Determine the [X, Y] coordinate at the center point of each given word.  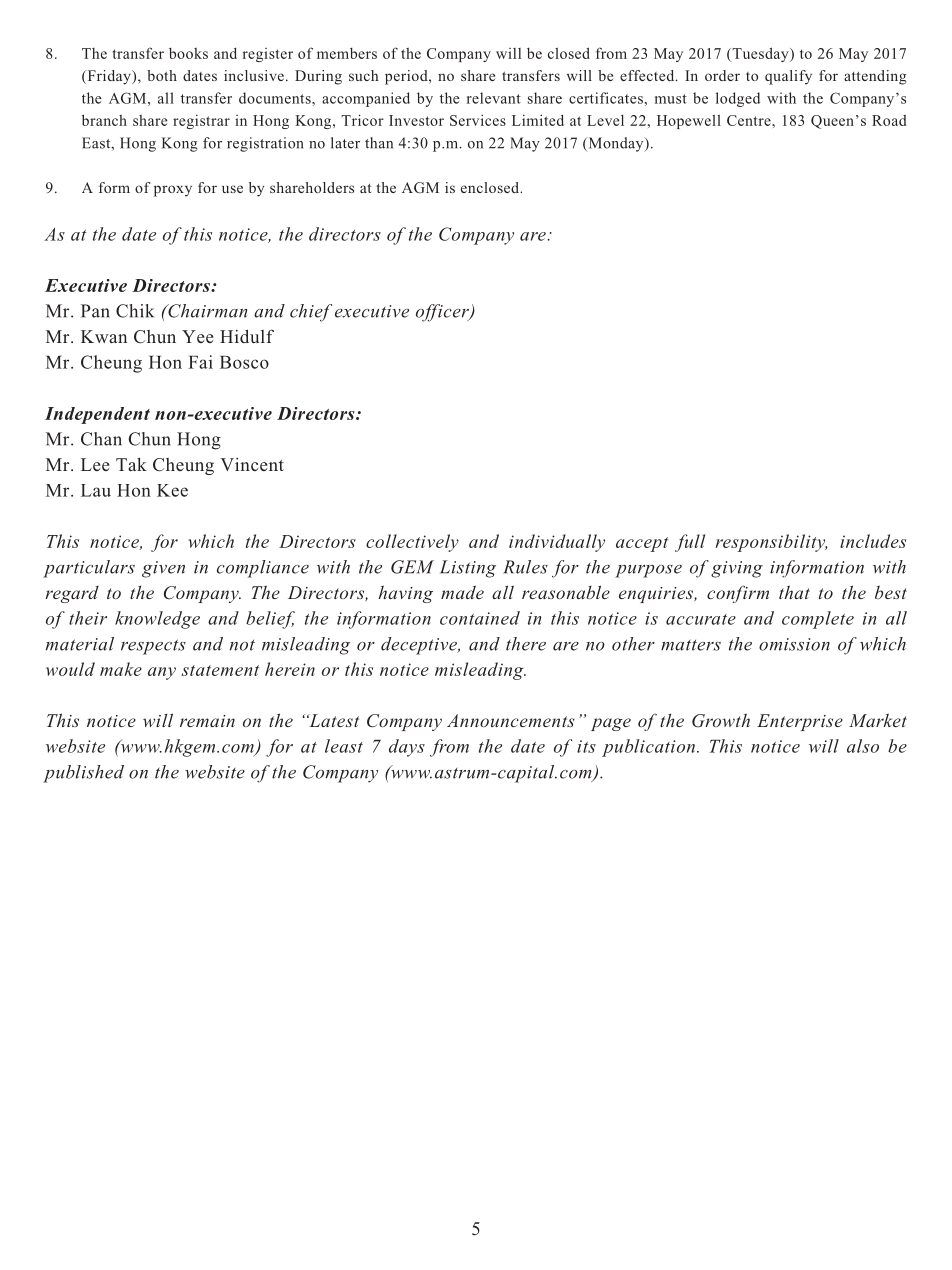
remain [207, 721]
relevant [494, 98]
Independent [97, 415]
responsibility [771, 543]
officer [443, 313]
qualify [788, 77]
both [162, 75]
